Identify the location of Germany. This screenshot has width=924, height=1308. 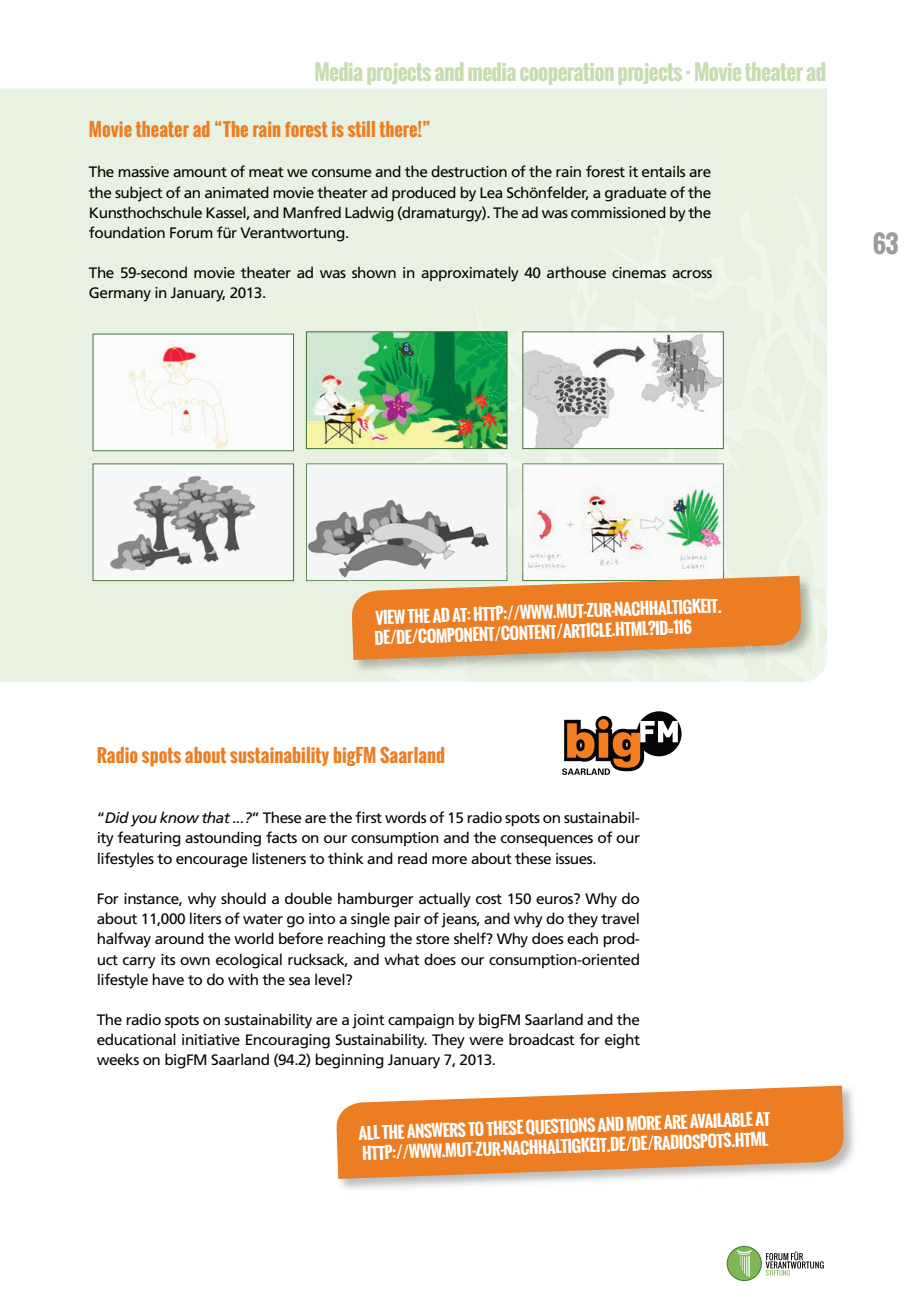
(120, 294).
